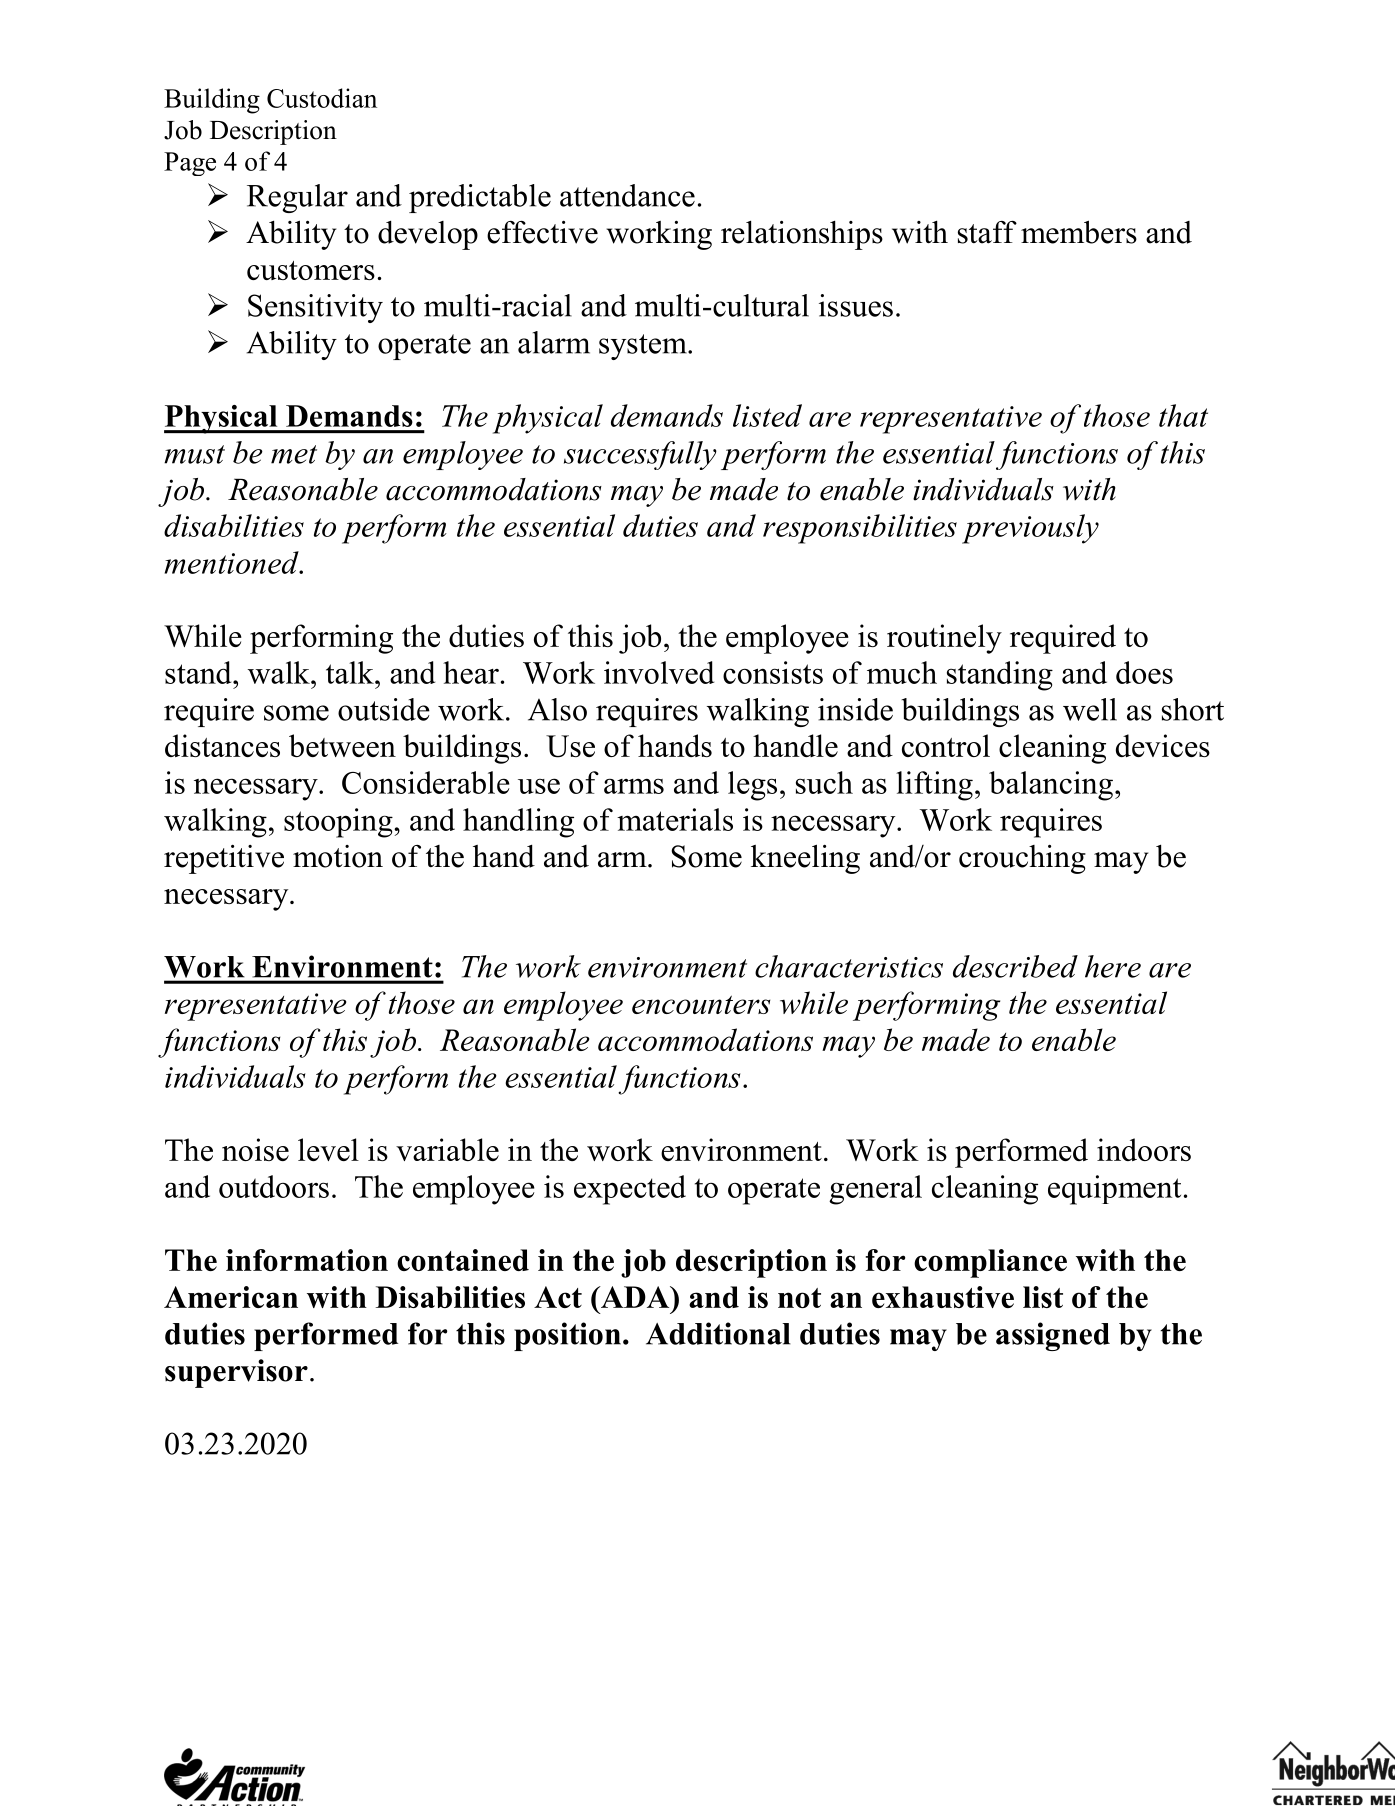 The image size is (1395, 1806). What do you see at coordinates (342, 745) in the screenshot?
I see `between` at bounding box center [342, 745].
